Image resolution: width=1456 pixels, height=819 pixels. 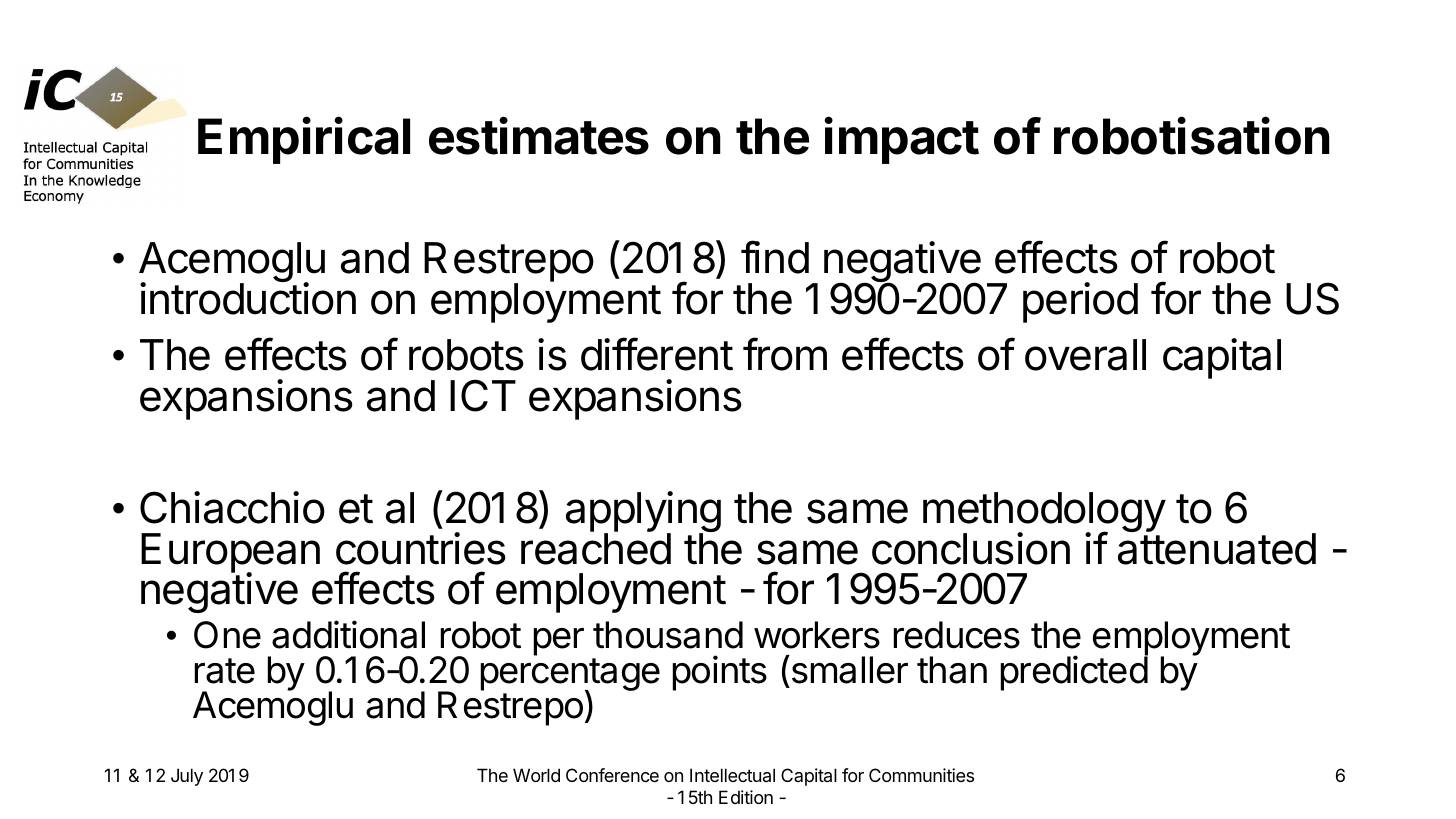 I want to click on applying, so click(x=643, y=513).
